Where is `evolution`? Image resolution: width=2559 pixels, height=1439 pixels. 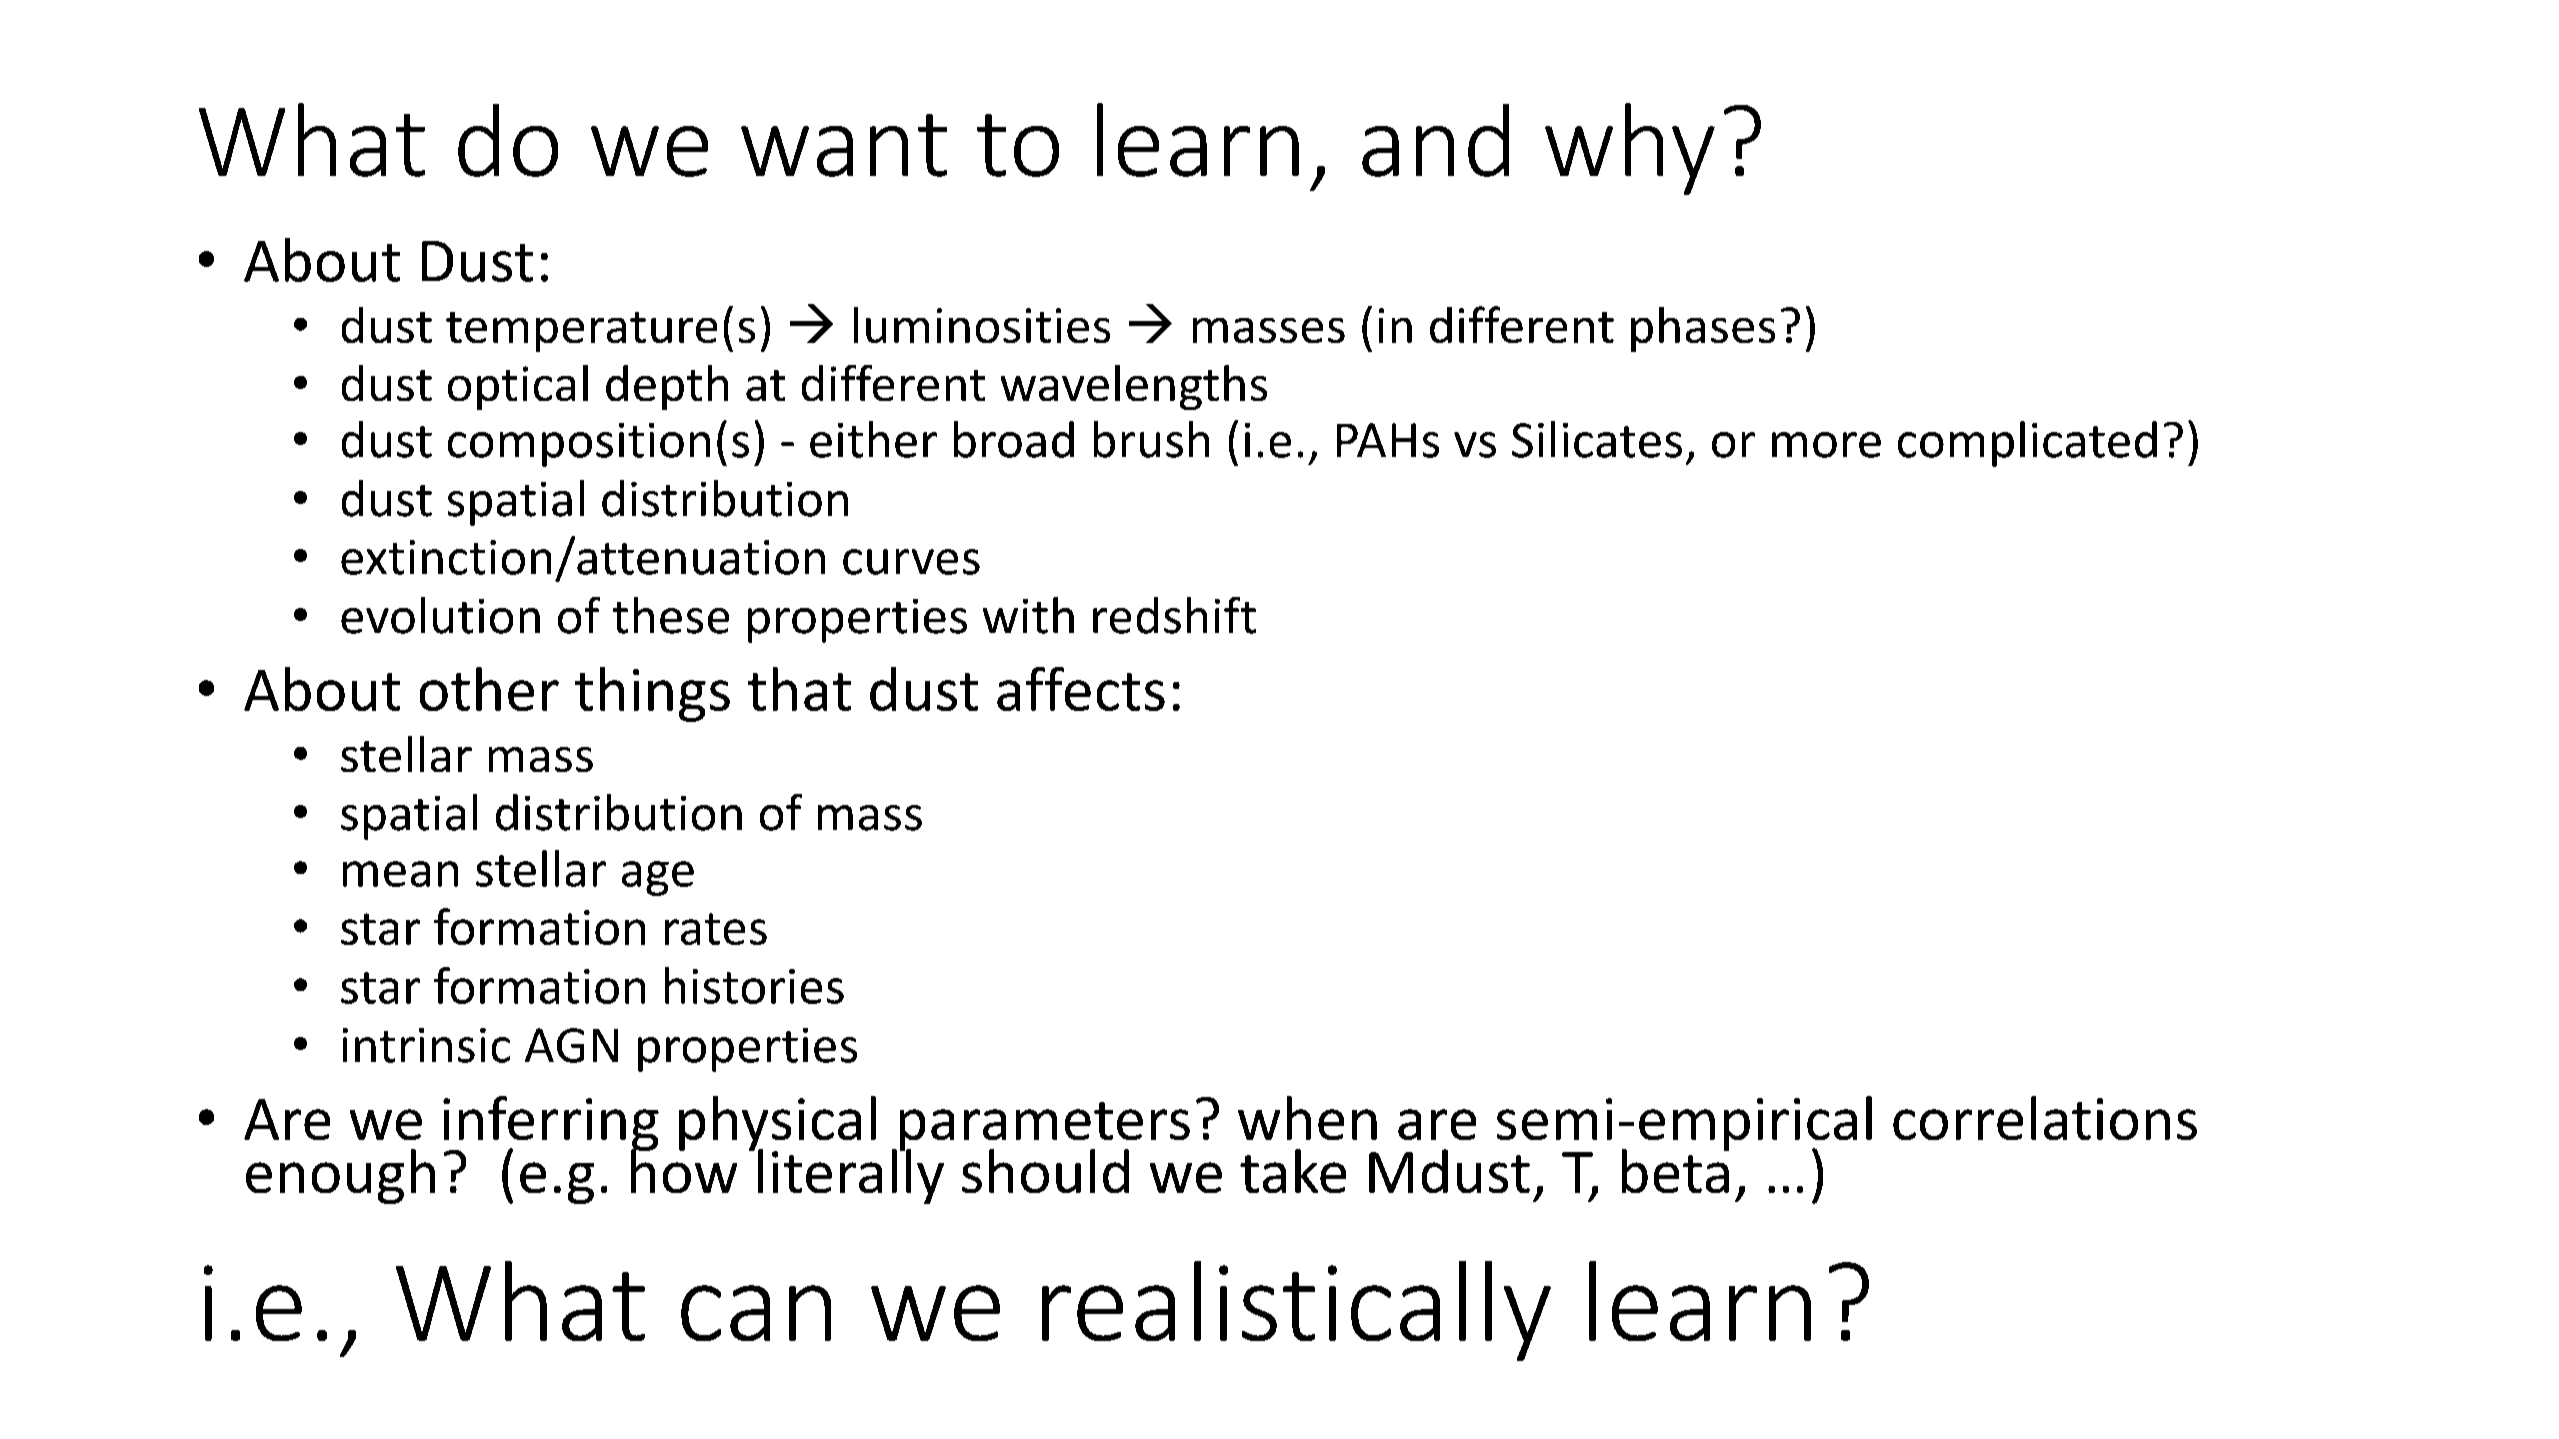
evolution is located at coordinates (440, 615).
